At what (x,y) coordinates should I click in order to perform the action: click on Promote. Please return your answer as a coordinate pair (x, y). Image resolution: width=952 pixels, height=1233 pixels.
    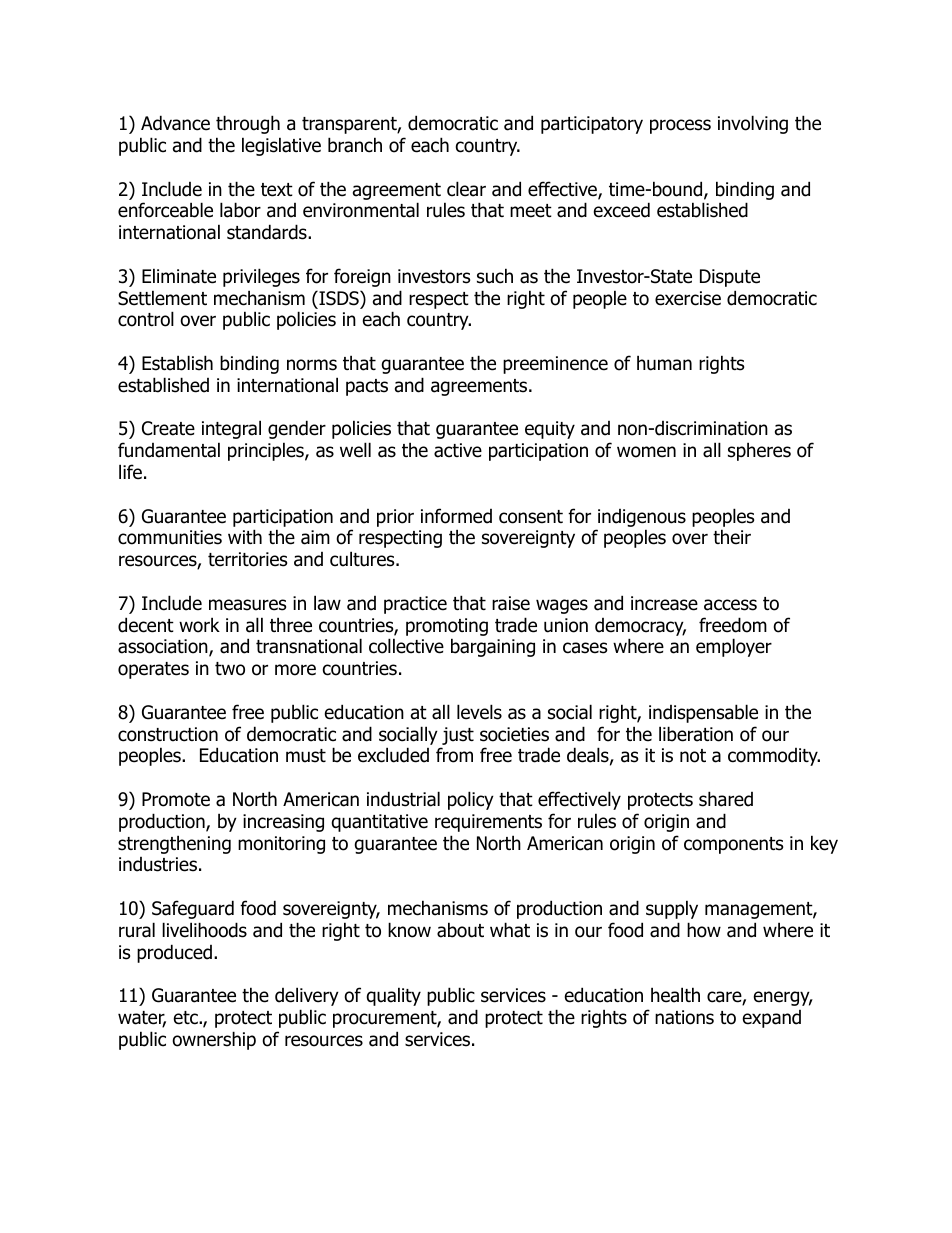
    Looking at the image, I should click on (176, 799).
